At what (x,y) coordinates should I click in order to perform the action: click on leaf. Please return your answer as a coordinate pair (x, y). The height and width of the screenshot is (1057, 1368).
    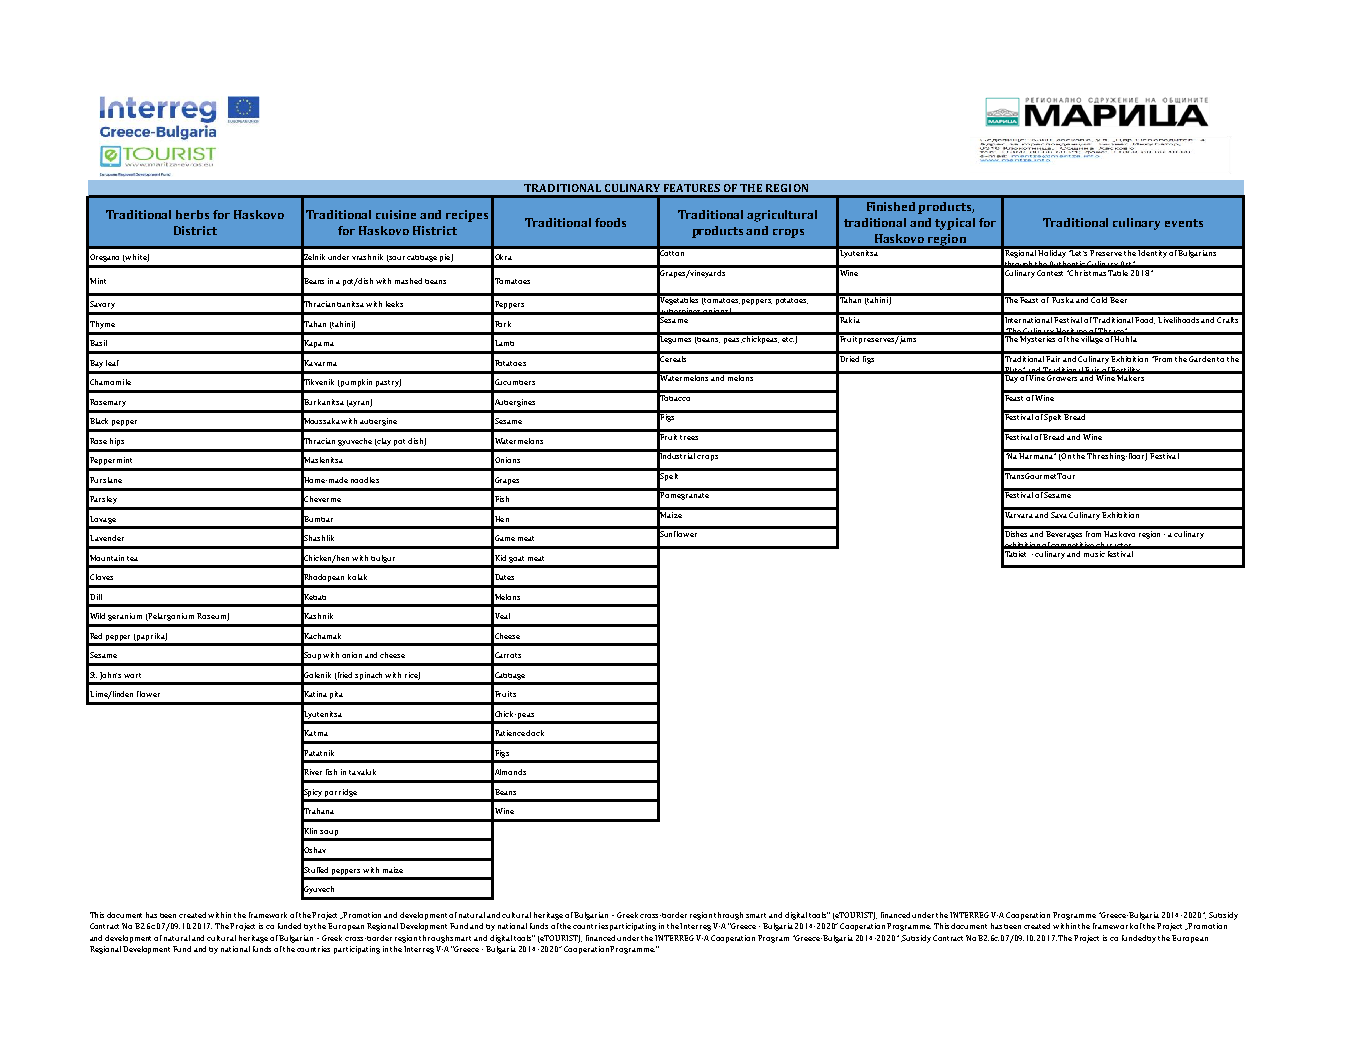
    Looking at the image, I should click on (112, 363).
